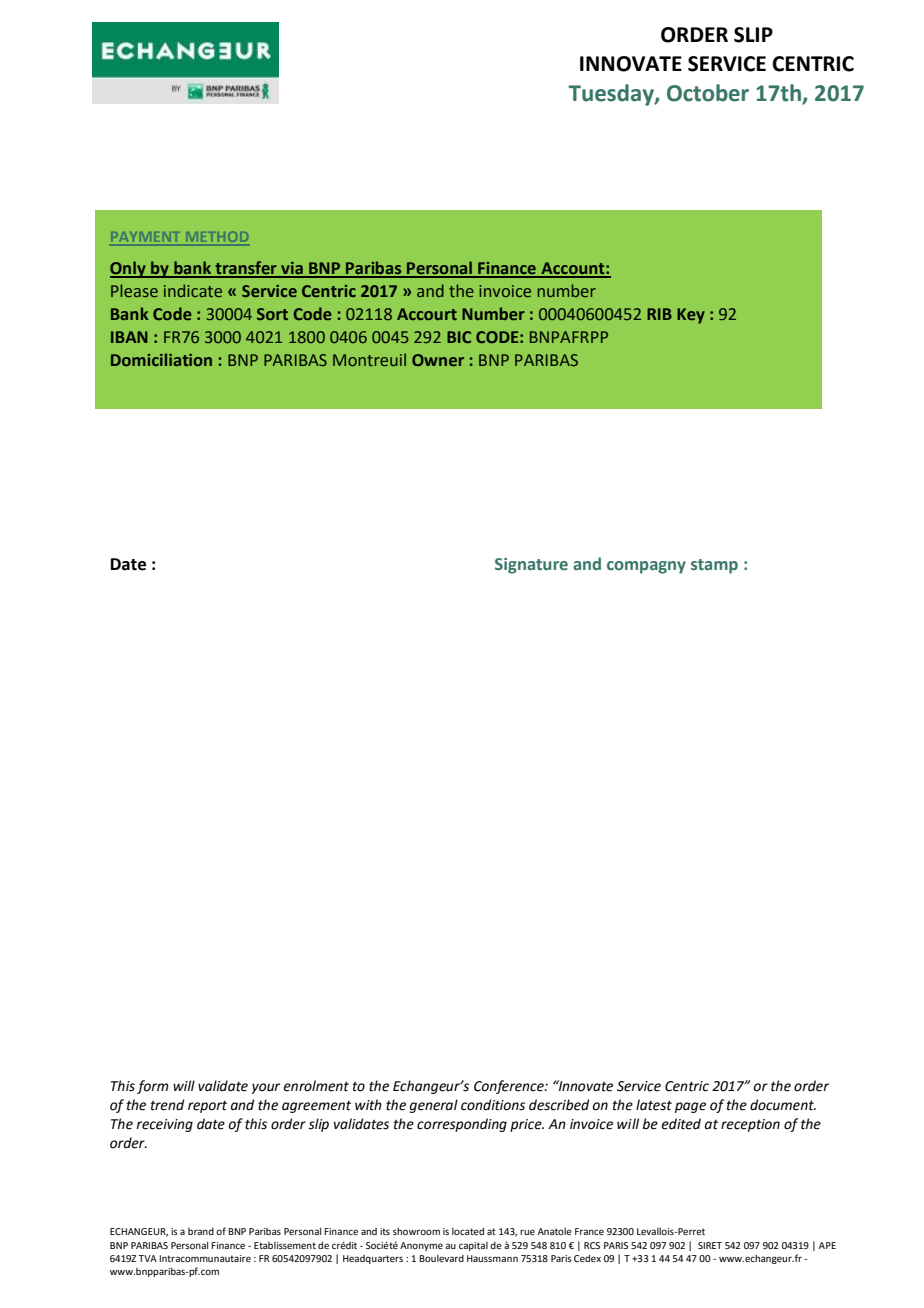 This document has height=1308, width=924. Describe the element at coordinates (216, 238) in the document. I see `METHOD` at that location.
